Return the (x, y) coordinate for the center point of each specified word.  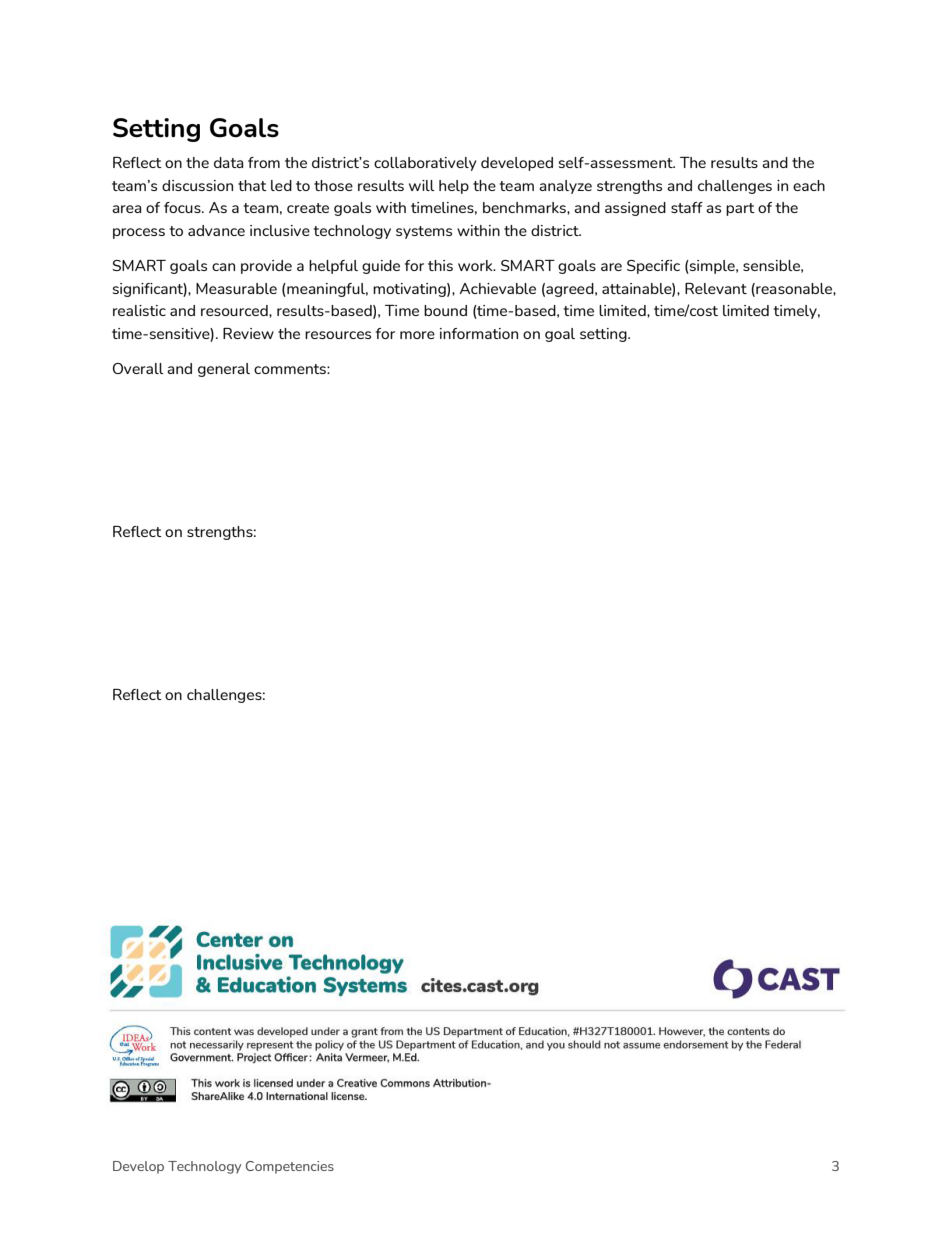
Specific (653, 267)
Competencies (290, 1167)
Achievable (498, 288)
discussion (197, 185)
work (476, 265)
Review (248, 333)
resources (338, 335)
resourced (235, 310)
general (224, 370)
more (417, 335)
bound (445, 310)
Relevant (716, 288)
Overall (138, 368)
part (740, 209)
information (479, 333)
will (422, 185)
